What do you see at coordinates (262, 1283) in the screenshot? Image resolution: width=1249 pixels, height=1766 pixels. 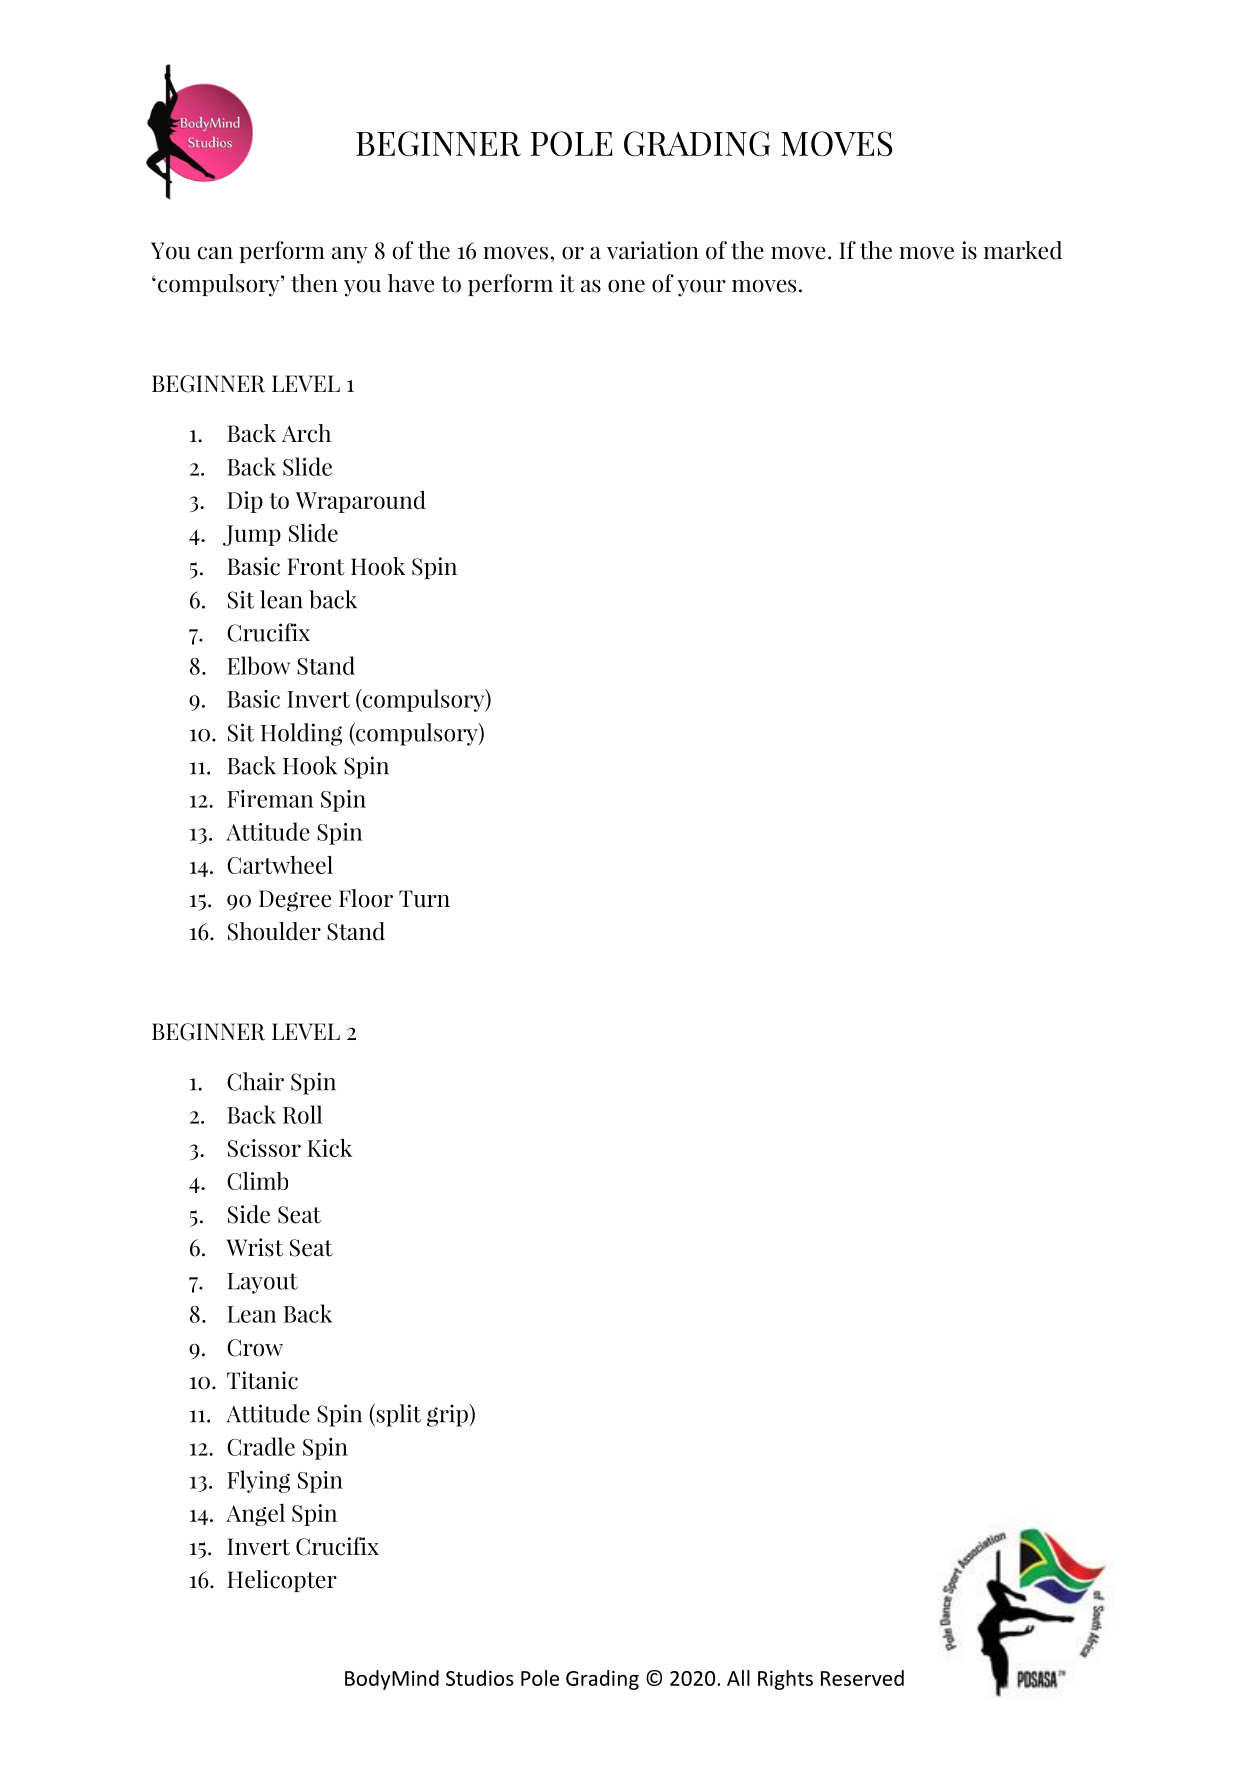 I see `Layout` at bounding box center [262, 1283].
